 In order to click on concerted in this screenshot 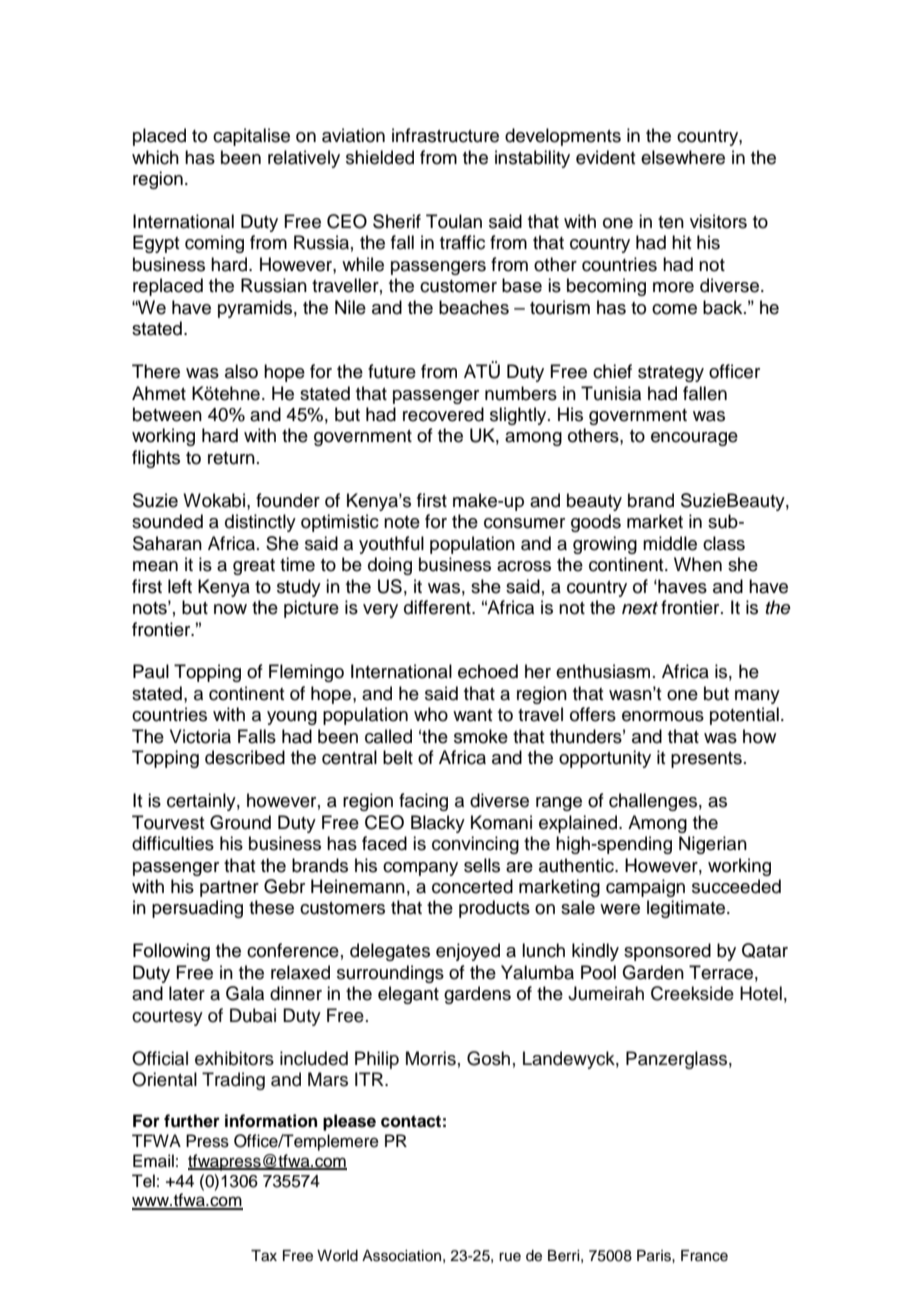, I will do `click(472, 886)`.
